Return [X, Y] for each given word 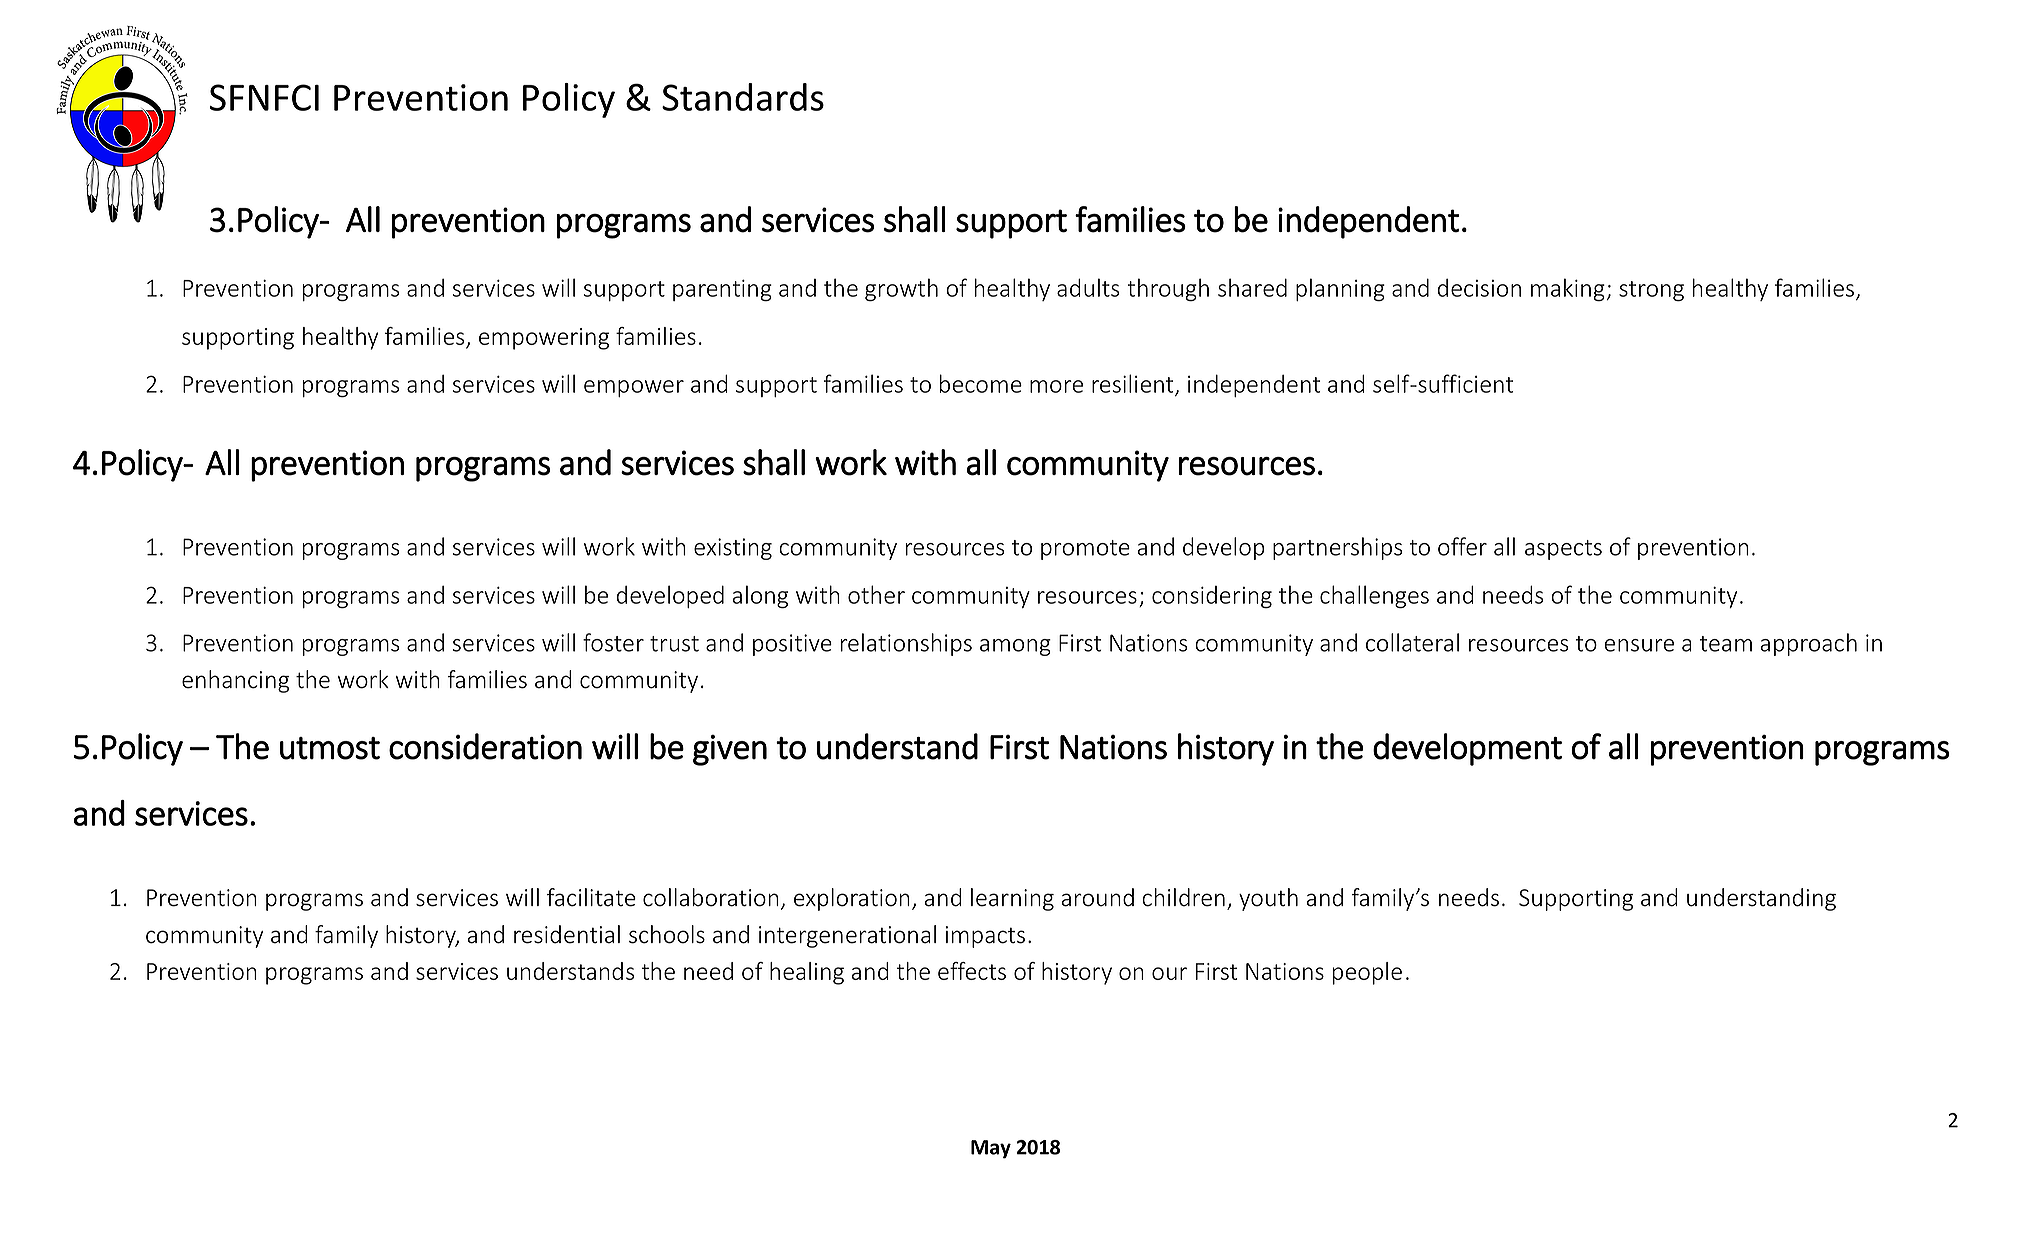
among [1015, 647]
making [1568, 289]
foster [613, 642]
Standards [743, 97]
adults [1088, 287]
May [991, 1149]
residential [567, 934]
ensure [1639, 645]
